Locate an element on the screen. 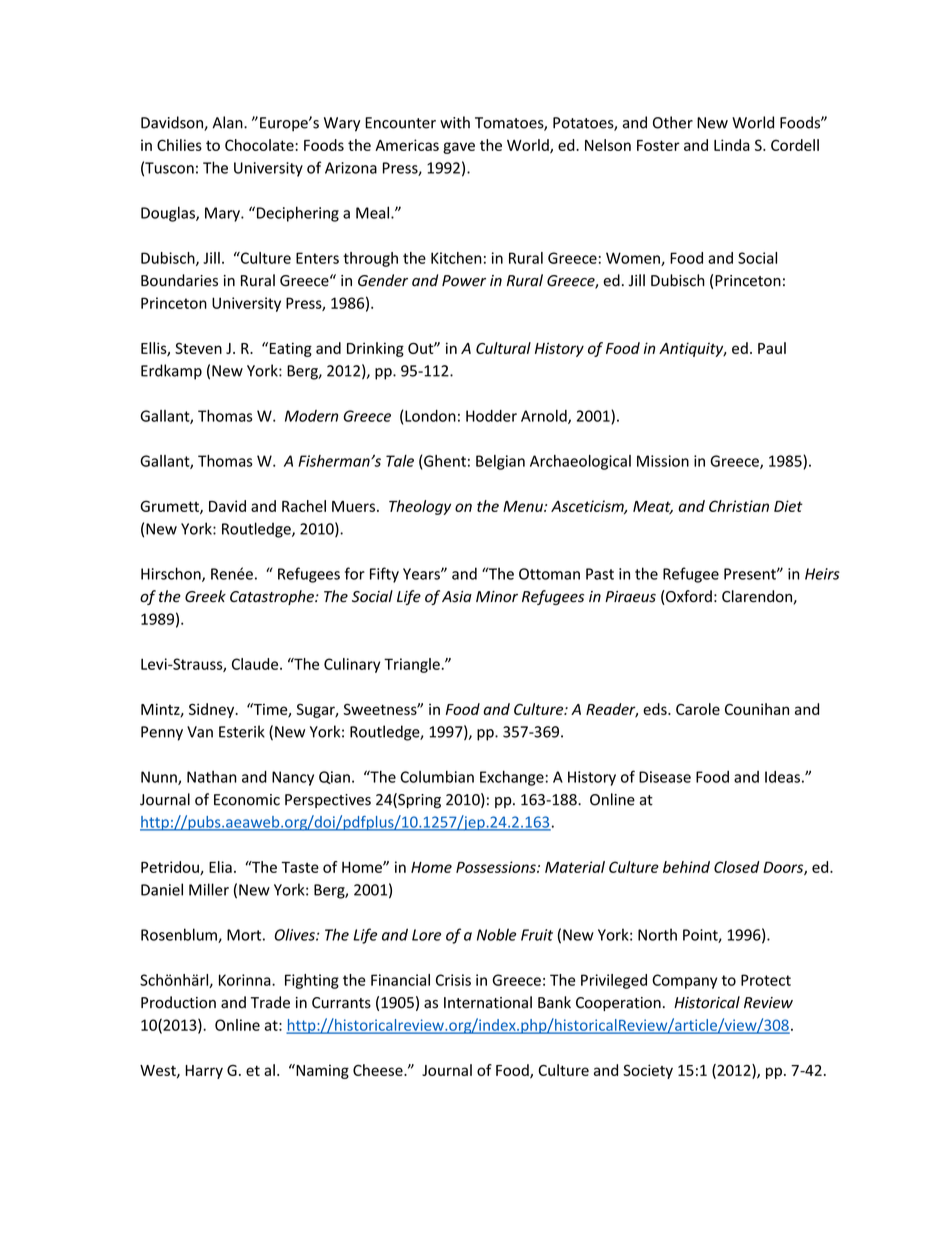  Linda is located at coordinates (732, 145).
